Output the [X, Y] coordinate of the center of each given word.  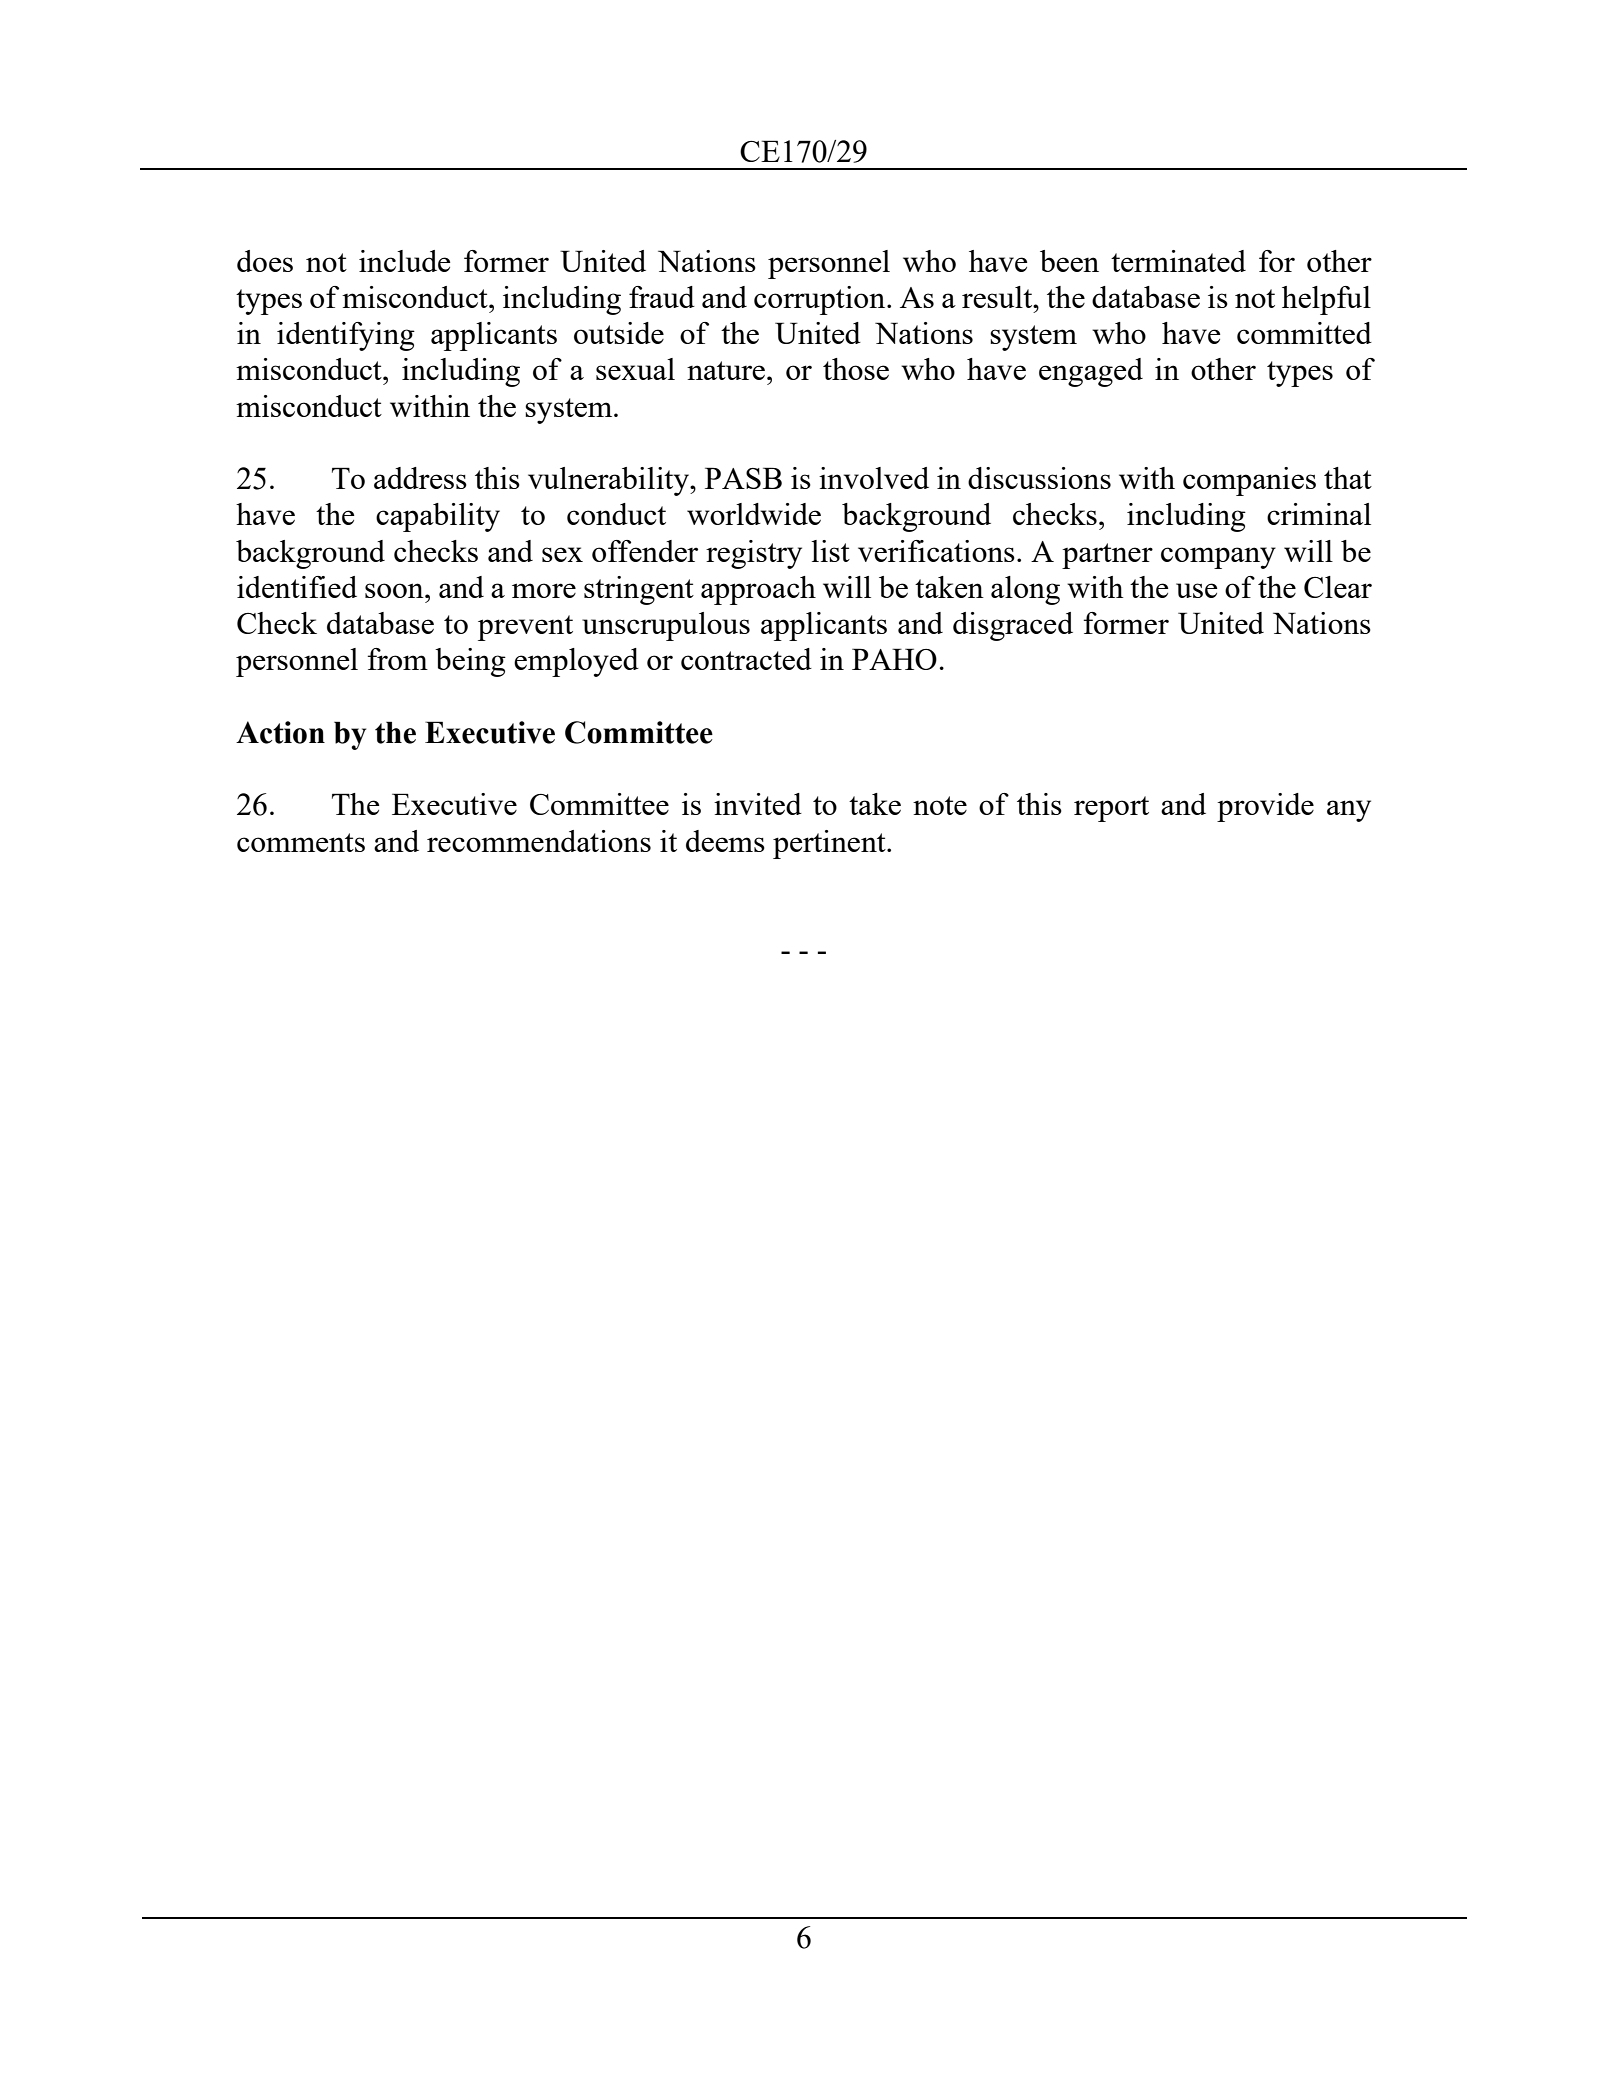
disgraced [1013, 626]
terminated [1178, 261]
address [420, 478]
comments [301, 842]
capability [438, 517]
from [398, 659]
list [830, 551]
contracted [746, 659]
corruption [821, 300]
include [404, 261]
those [856, 369]
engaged [1091, 372]
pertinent [830, 844]
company [1218, 558]
